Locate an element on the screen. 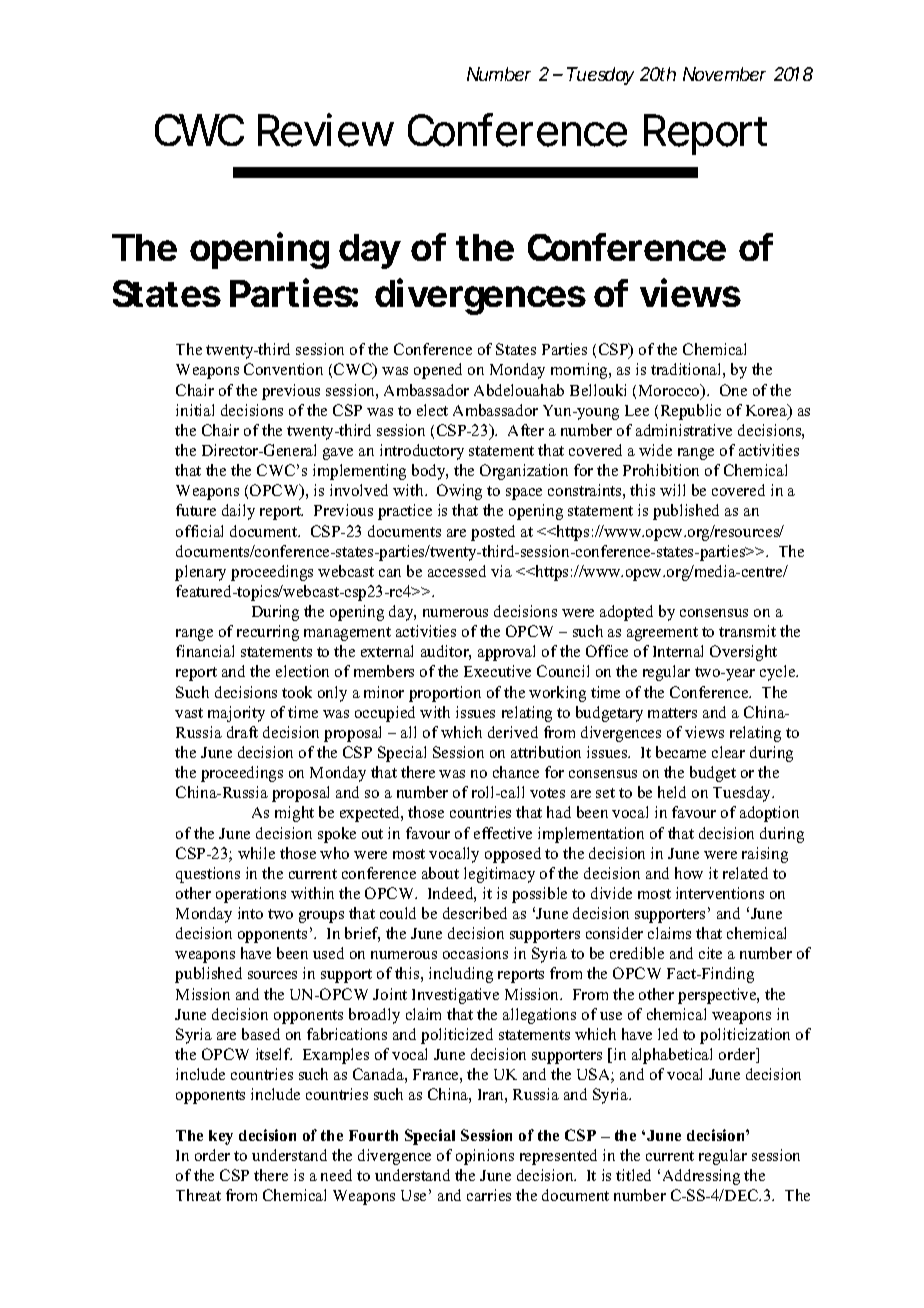 Image resolution: width=924 pixels, height=1308 pixels. held is located at coordinates (672, 792).
